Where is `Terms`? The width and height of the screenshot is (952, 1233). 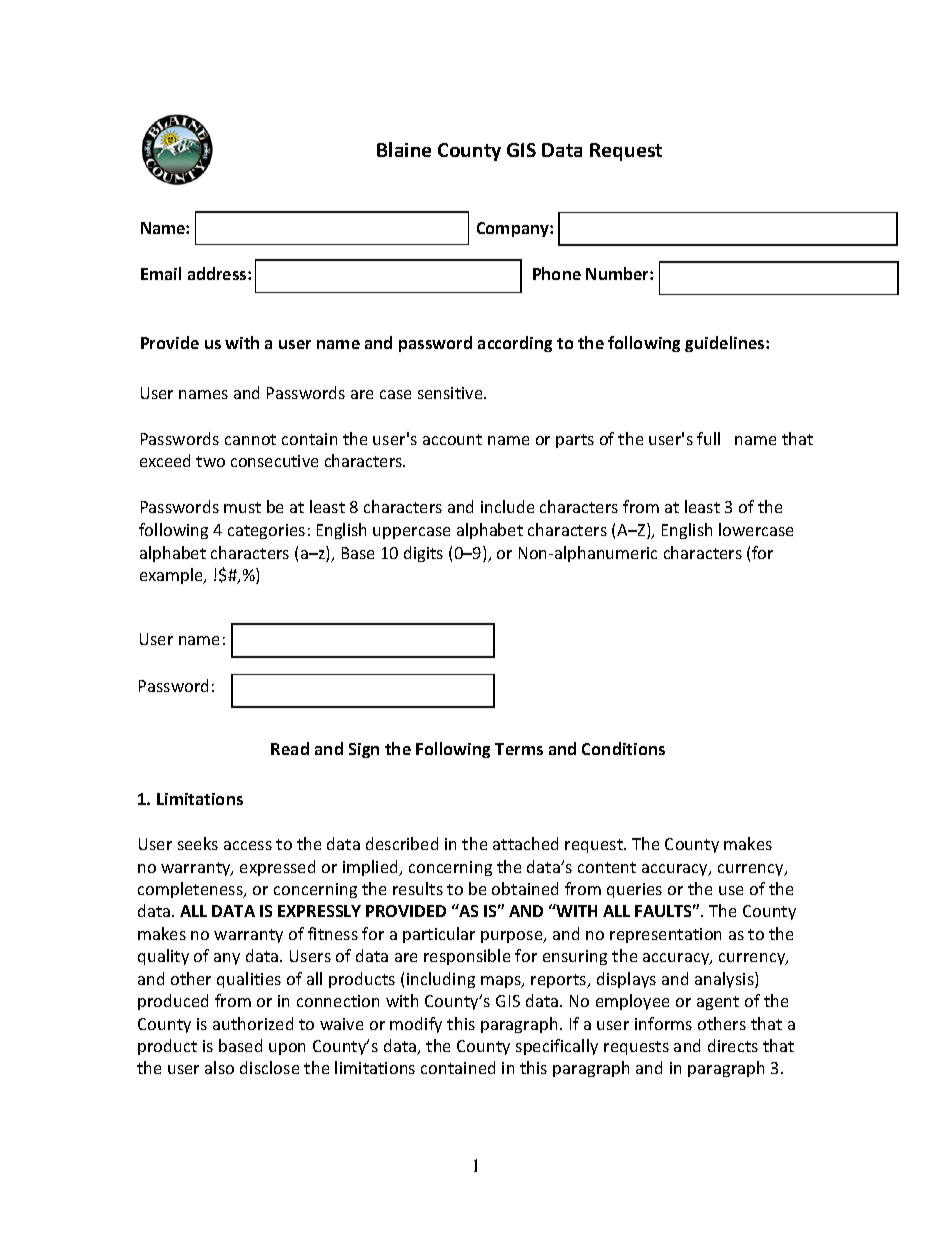
Terms is located at coordinates (519, 749).
